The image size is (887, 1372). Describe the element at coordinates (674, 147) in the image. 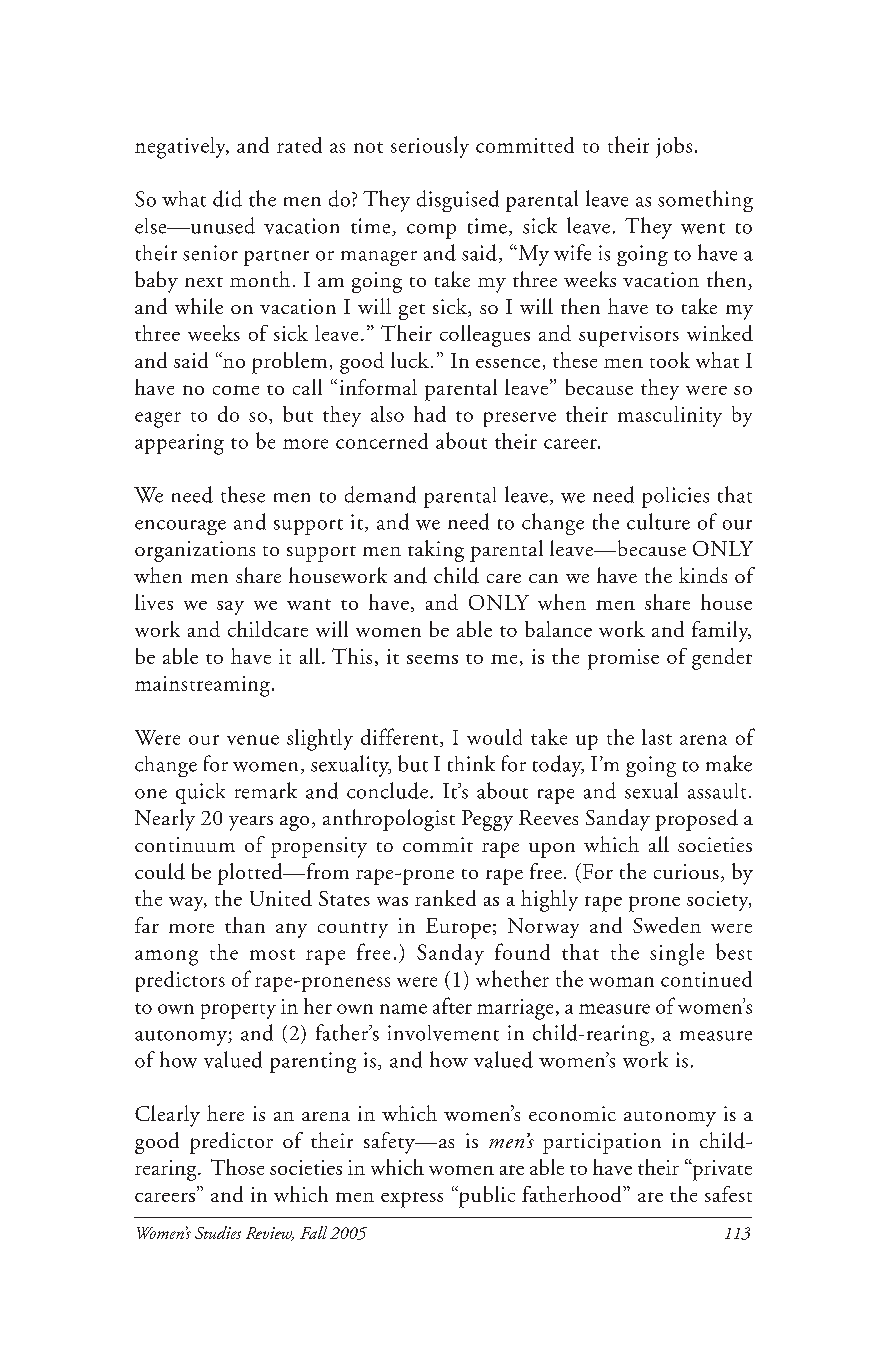

I see `jobs` at that location.
